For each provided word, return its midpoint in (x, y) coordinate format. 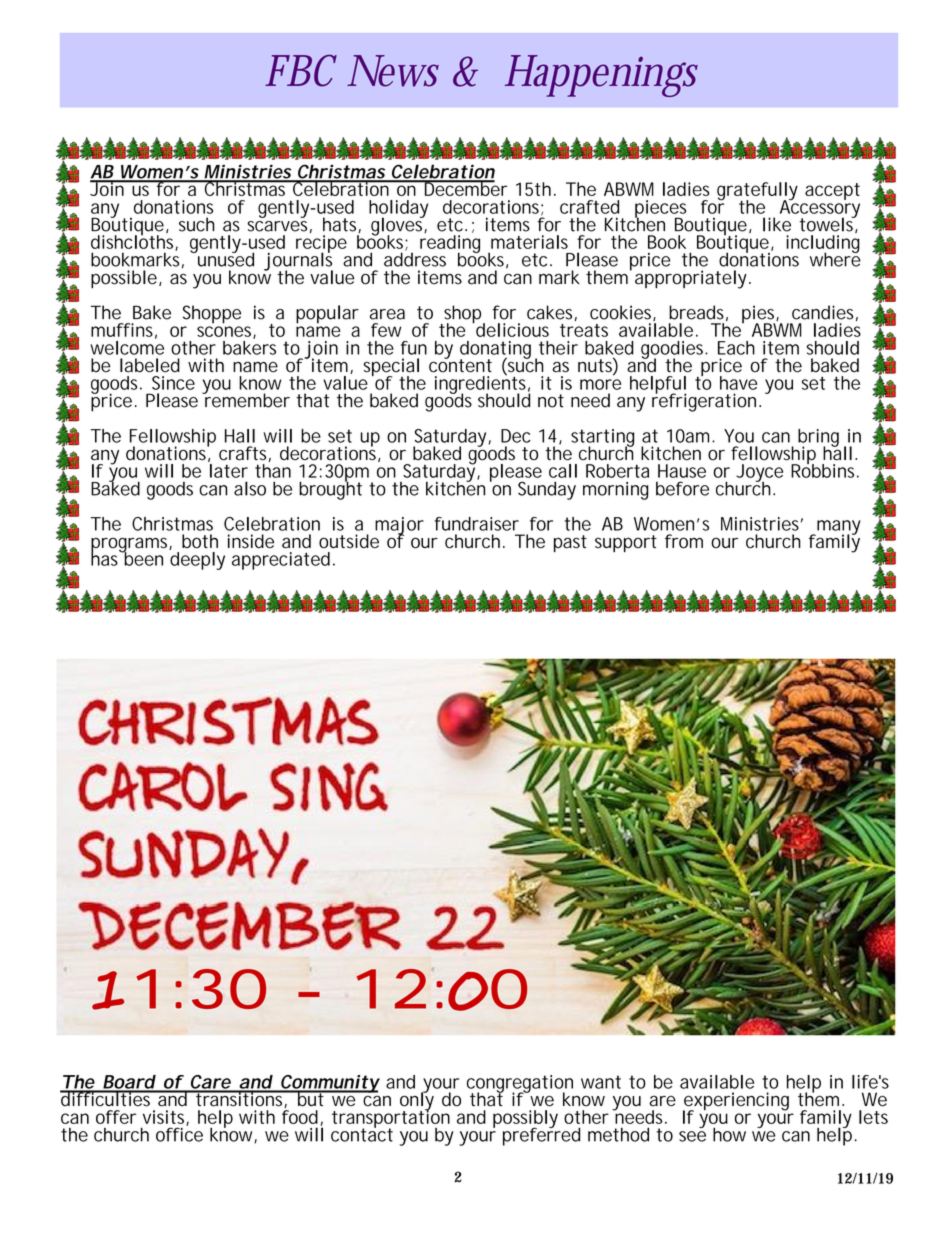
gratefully (757, 192)
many (838, 528)
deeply (197, 561)
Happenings (601, 76)
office (179, 1133)
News (393, 71)
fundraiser (477, 524)
